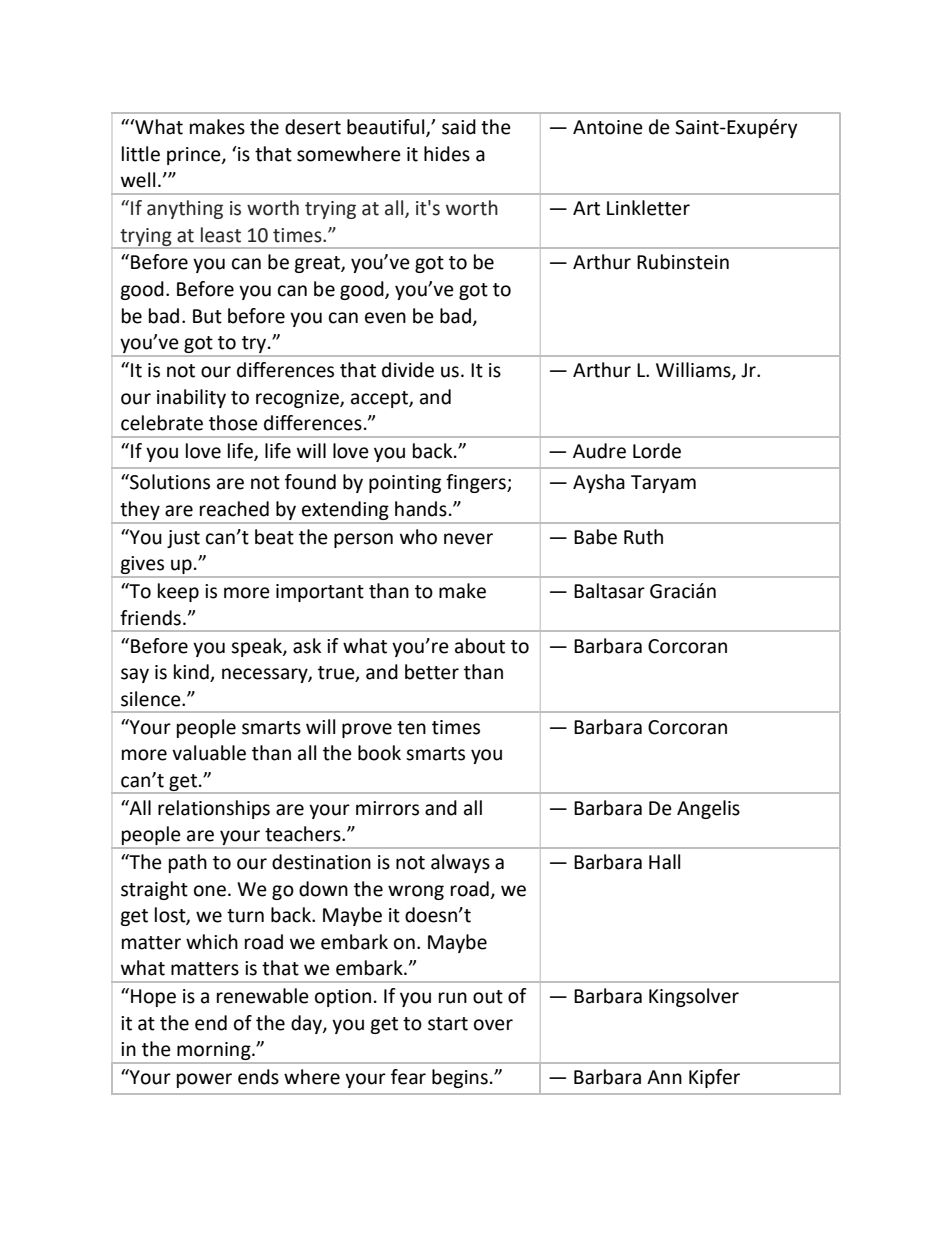 Image resolution: width=952 pixels, height=1233 pixels. Describe the element at coordinates (408, 370) in the screenshot. I see `divide` at that location.
